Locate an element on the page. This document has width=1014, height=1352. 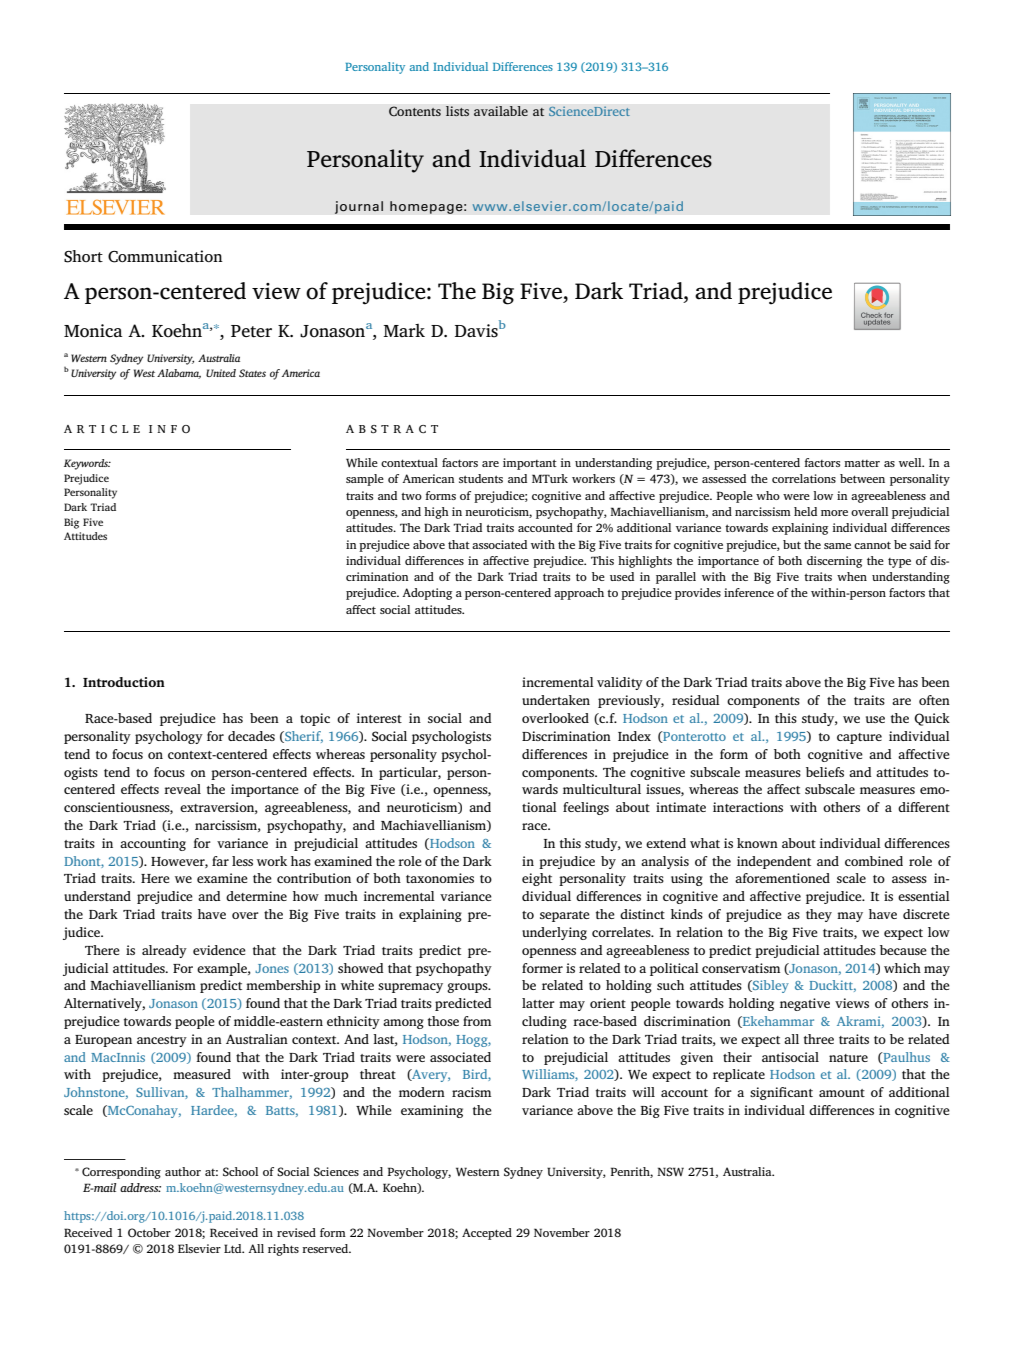
negative is located at coordinates (805, 1004).
